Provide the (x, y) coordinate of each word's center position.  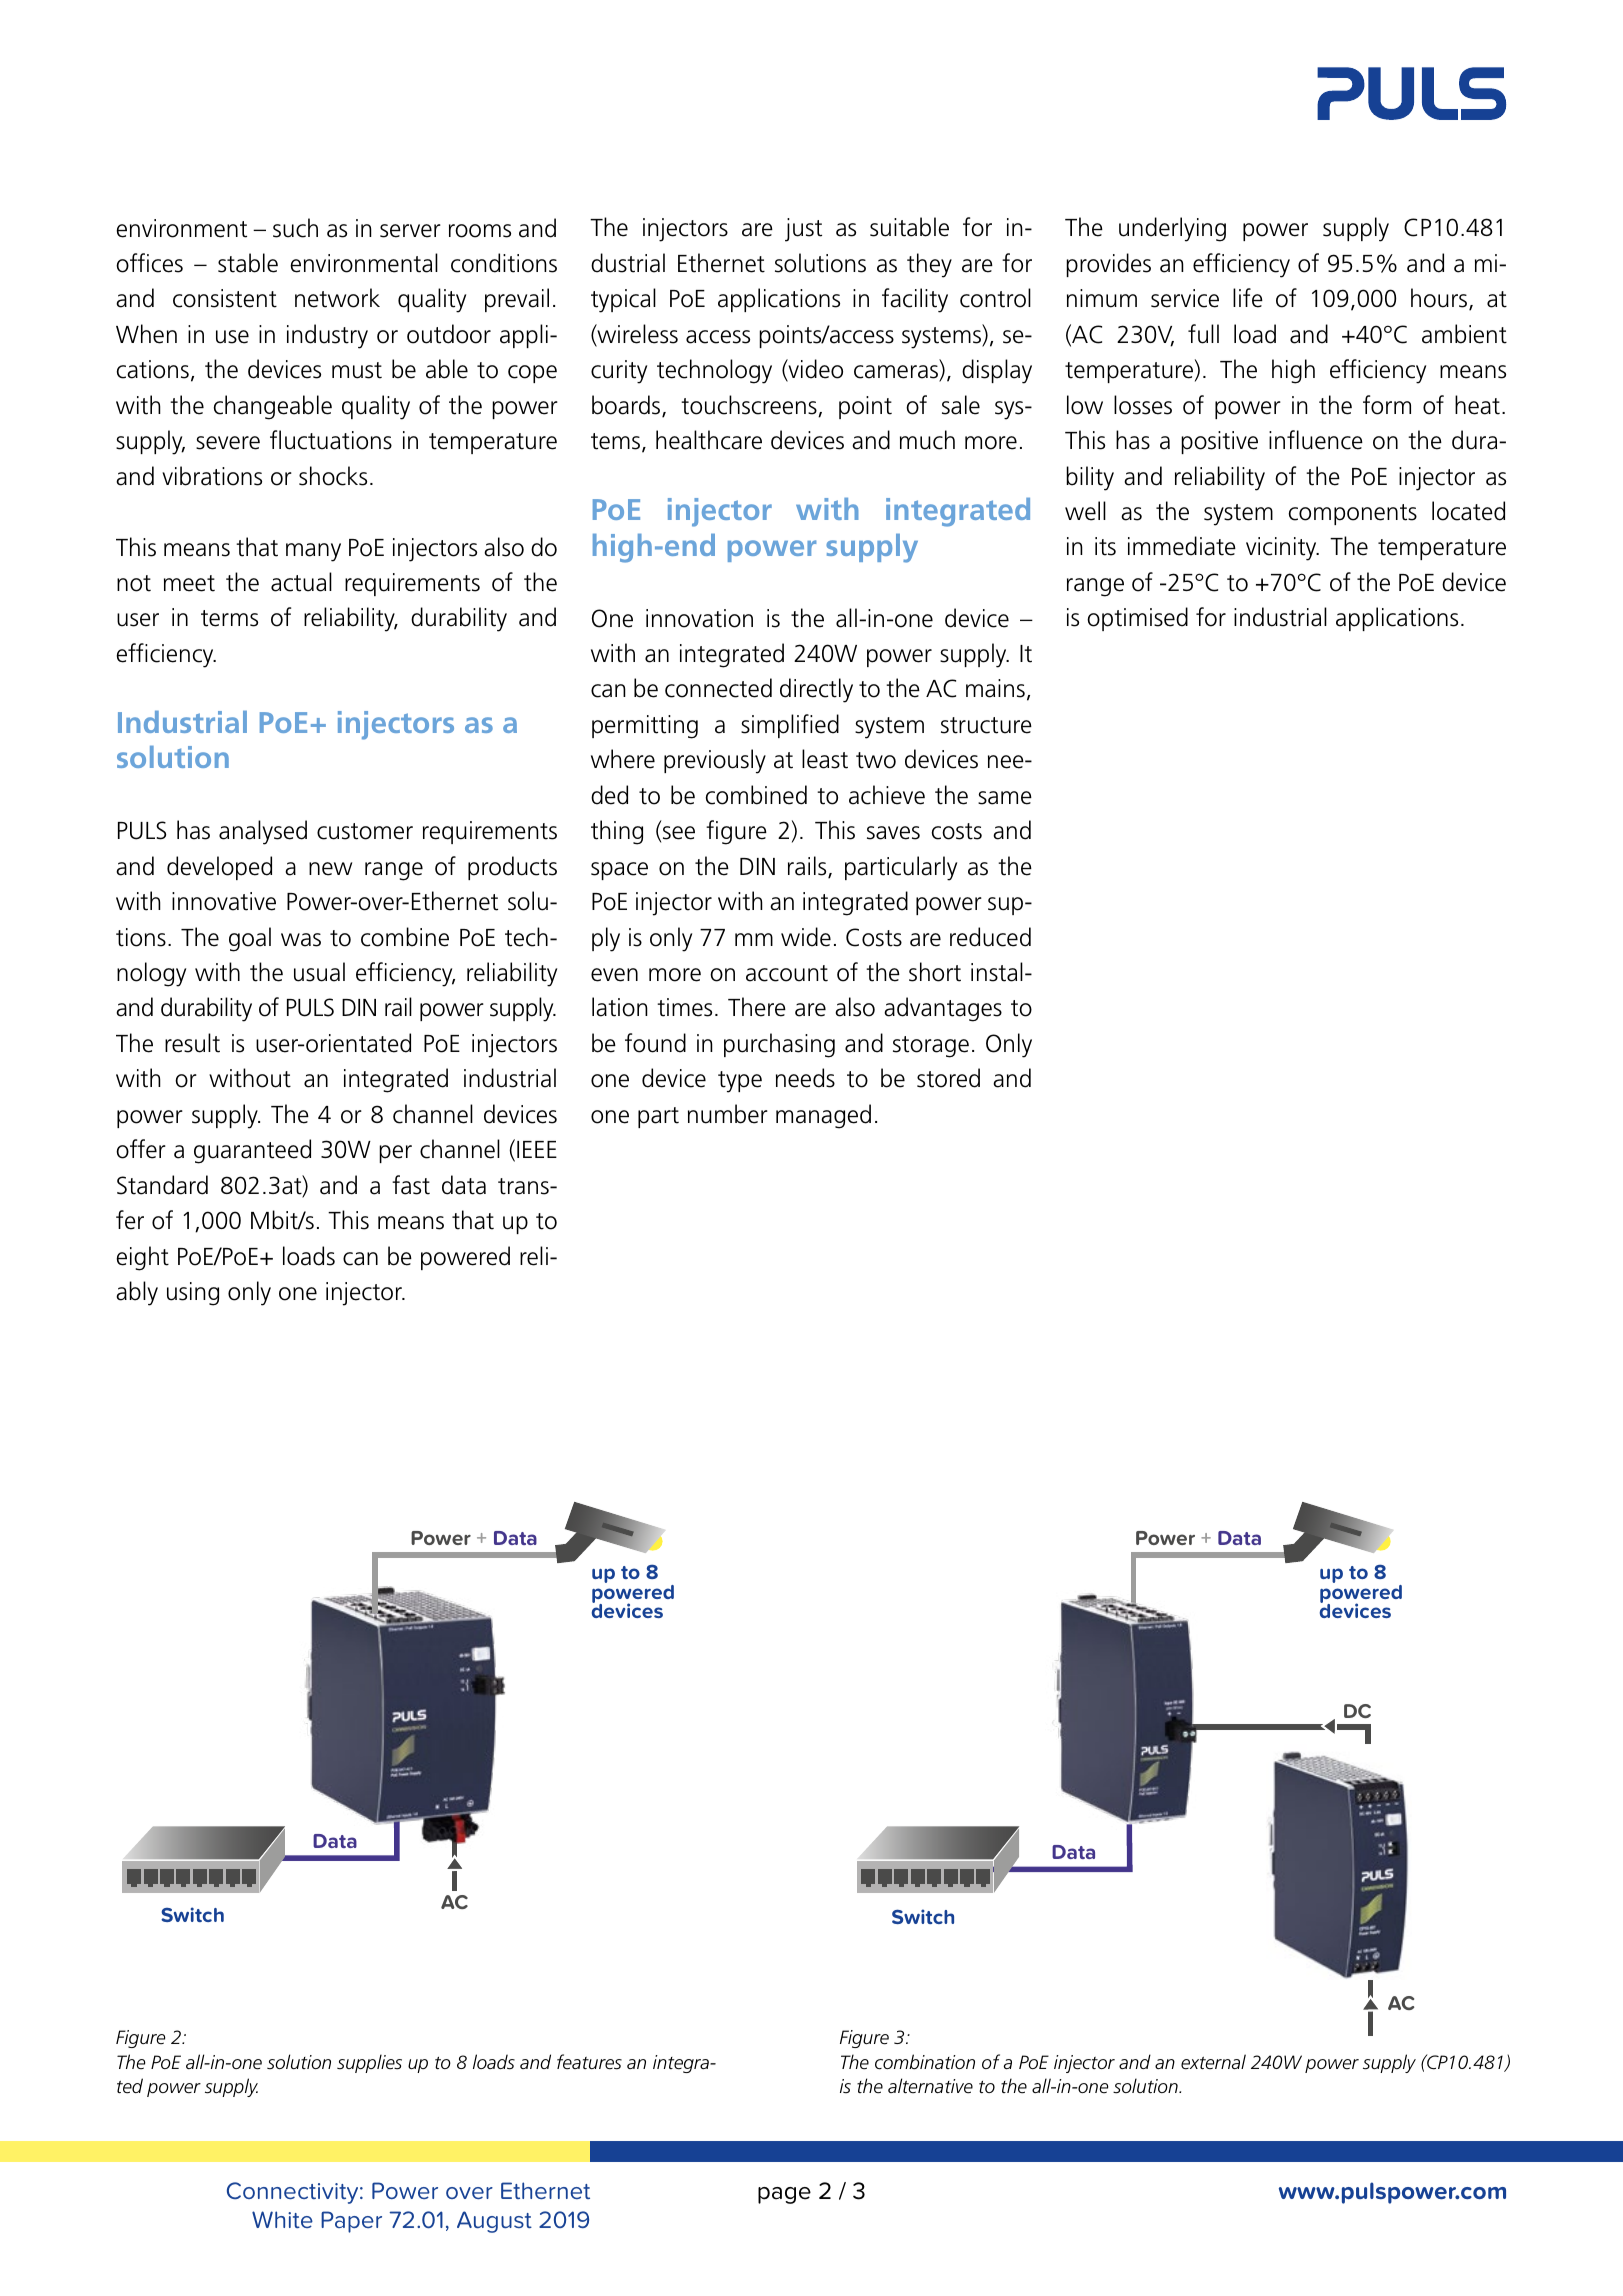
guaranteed (252, 1151)
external (1213, 2062)
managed (823, 1116)
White (282, 2219)
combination (925, 2062)
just (803, 230)
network (337, 298)
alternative (930, 2086)
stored (948, 1078)
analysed (263, 832)
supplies (369, 2063)
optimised (1137, 619)
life (1248, 298)
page (784, 2195)
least (825, 759)
